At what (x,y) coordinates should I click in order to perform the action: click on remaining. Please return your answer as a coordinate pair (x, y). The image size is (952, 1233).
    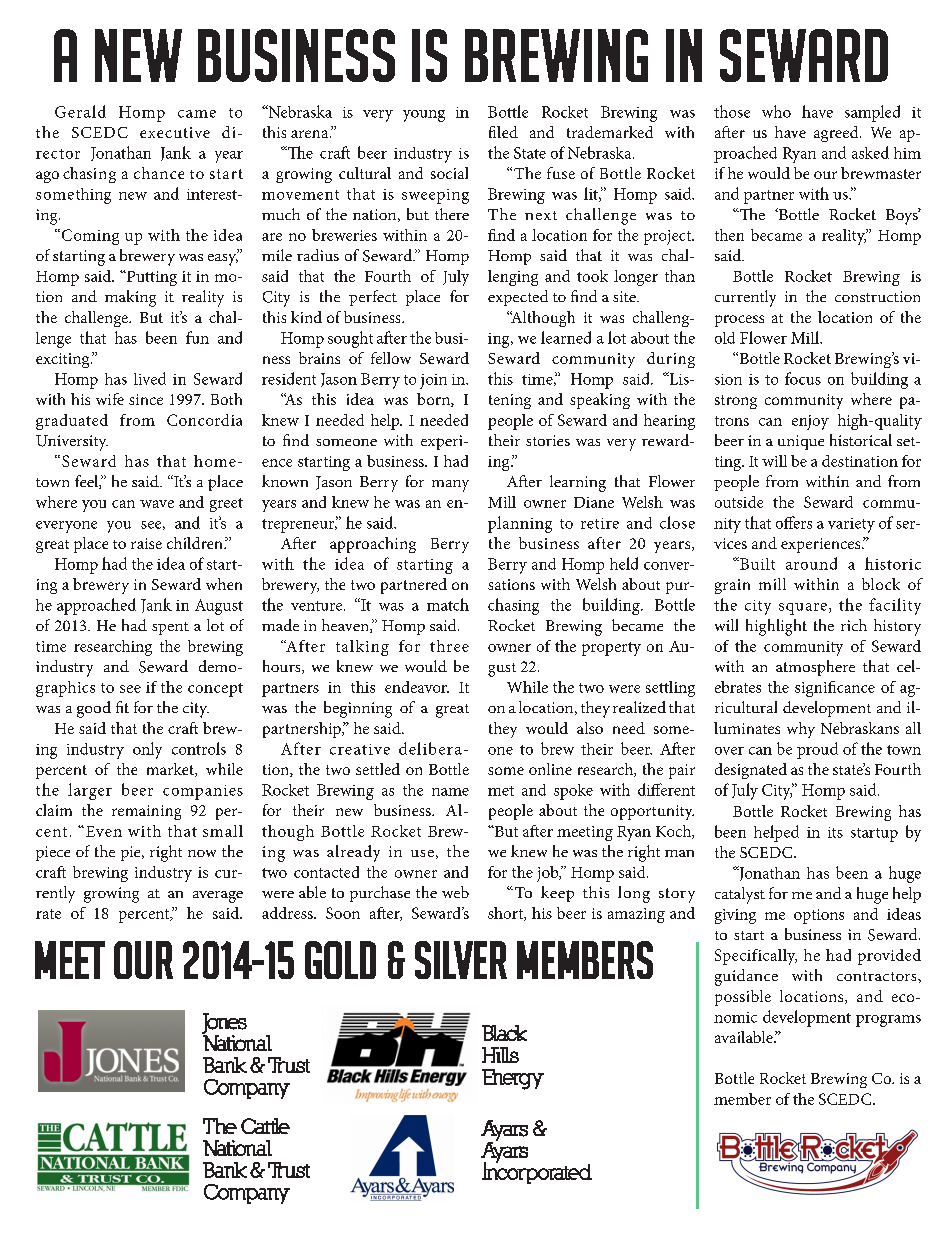
    Looking at the image, I should click on (146, 812).
